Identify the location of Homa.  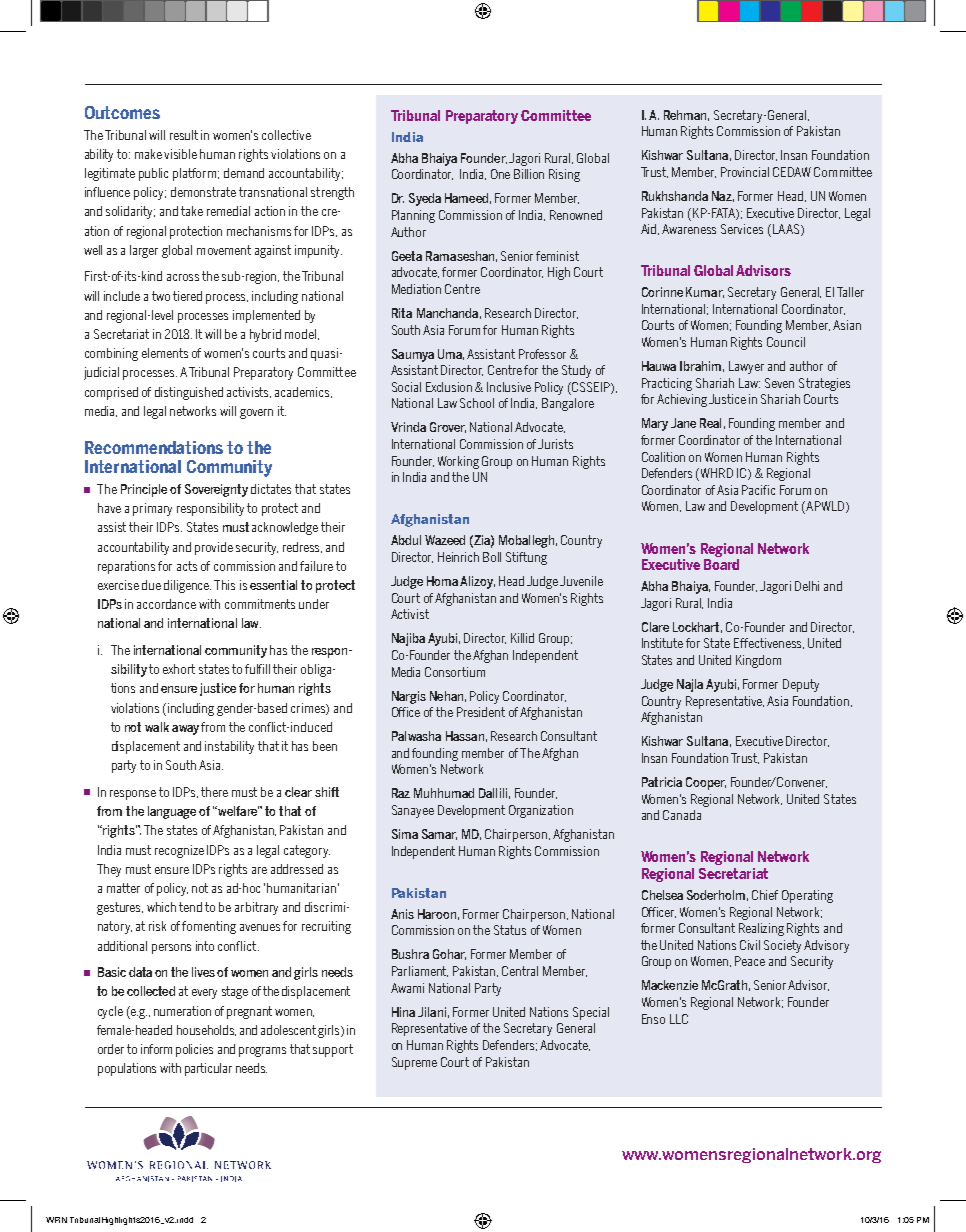
(442, 581).
